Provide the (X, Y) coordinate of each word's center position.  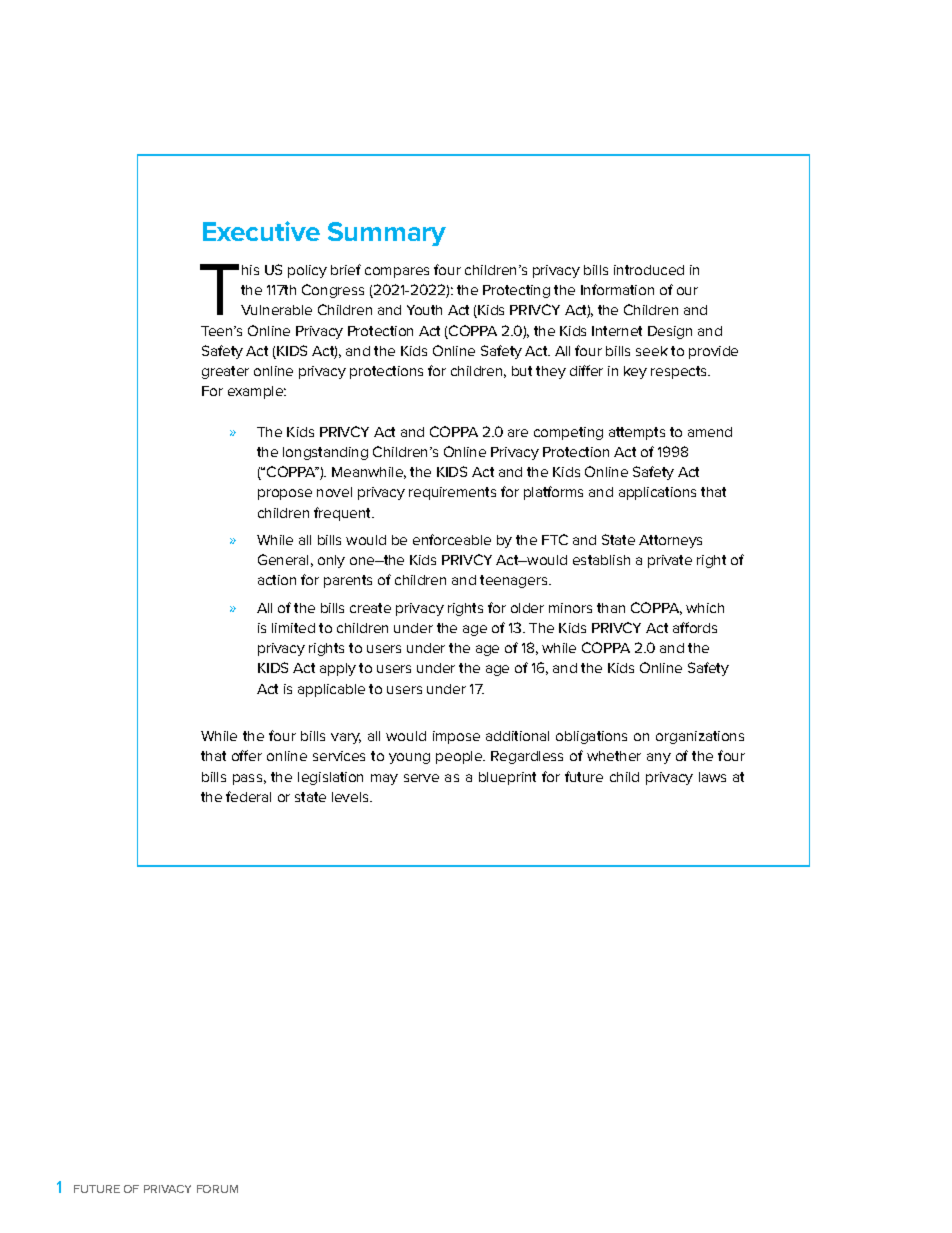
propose (285, 494)
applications (657, 493)
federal (248, 796)
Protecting (516, 291)
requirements (452, 493)
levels (351, 797)
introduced (649, 270)
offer (247, 755)
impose (456, 737)
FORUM (217, 1189)
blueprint (507, 778)
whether (614, 756)
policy (307, 271)
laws (712, 777)
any (659, 758)
